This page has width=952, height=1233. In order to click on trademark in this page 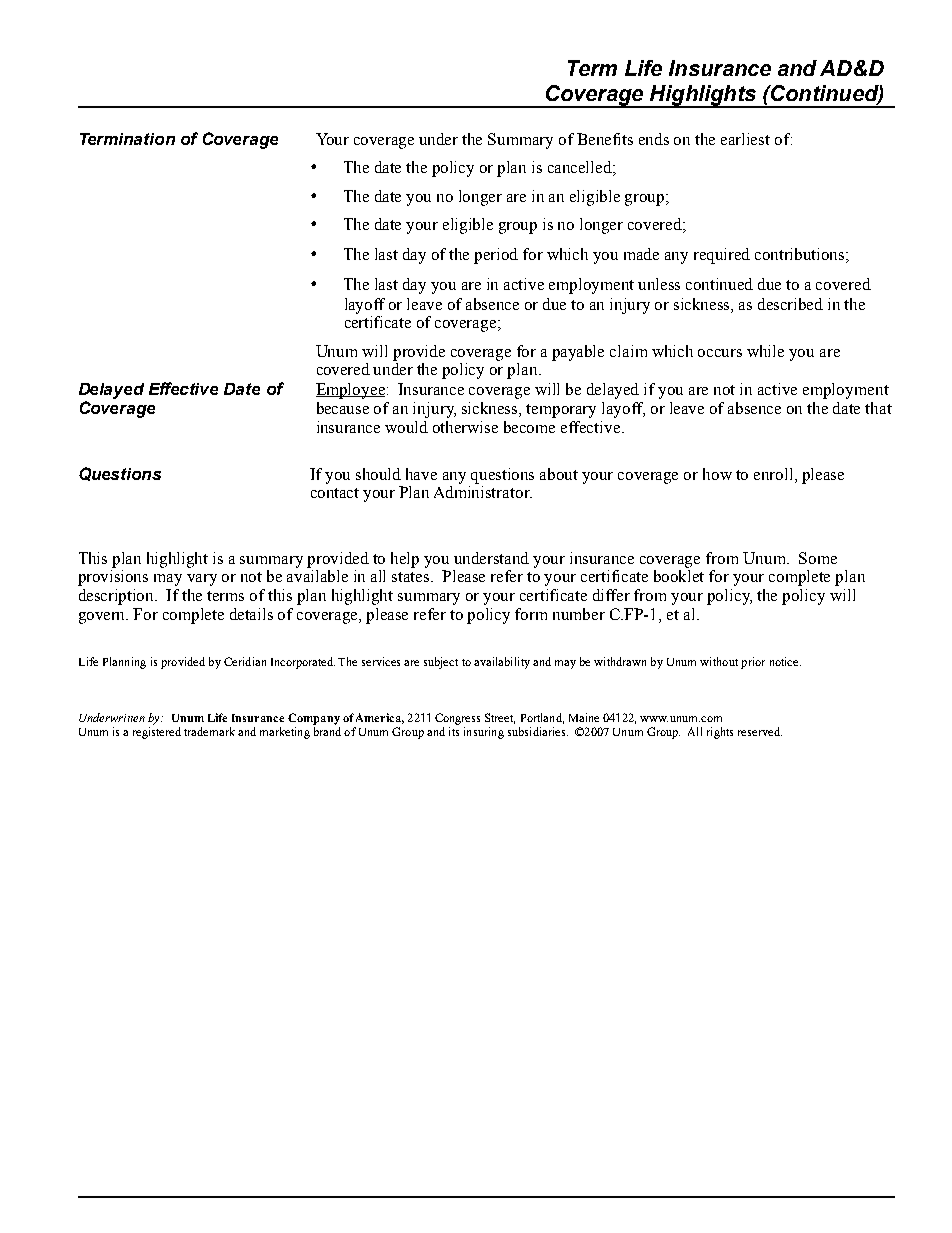, I will do `click(209, 731)`.
